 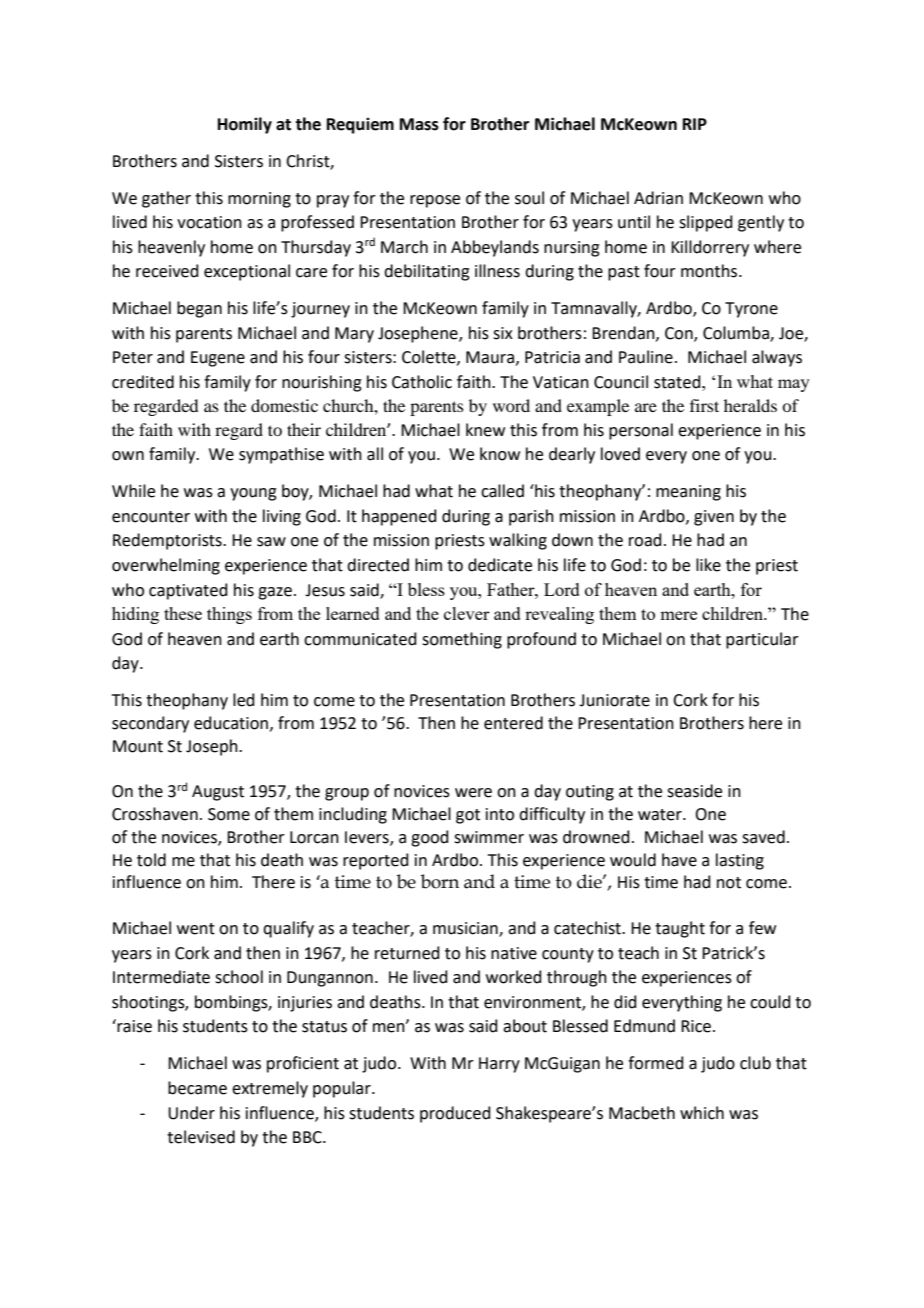 What do you see at coordinates (455, 1114) in the screenshot?
I see `produced` at bounding box center [455, 1114].
